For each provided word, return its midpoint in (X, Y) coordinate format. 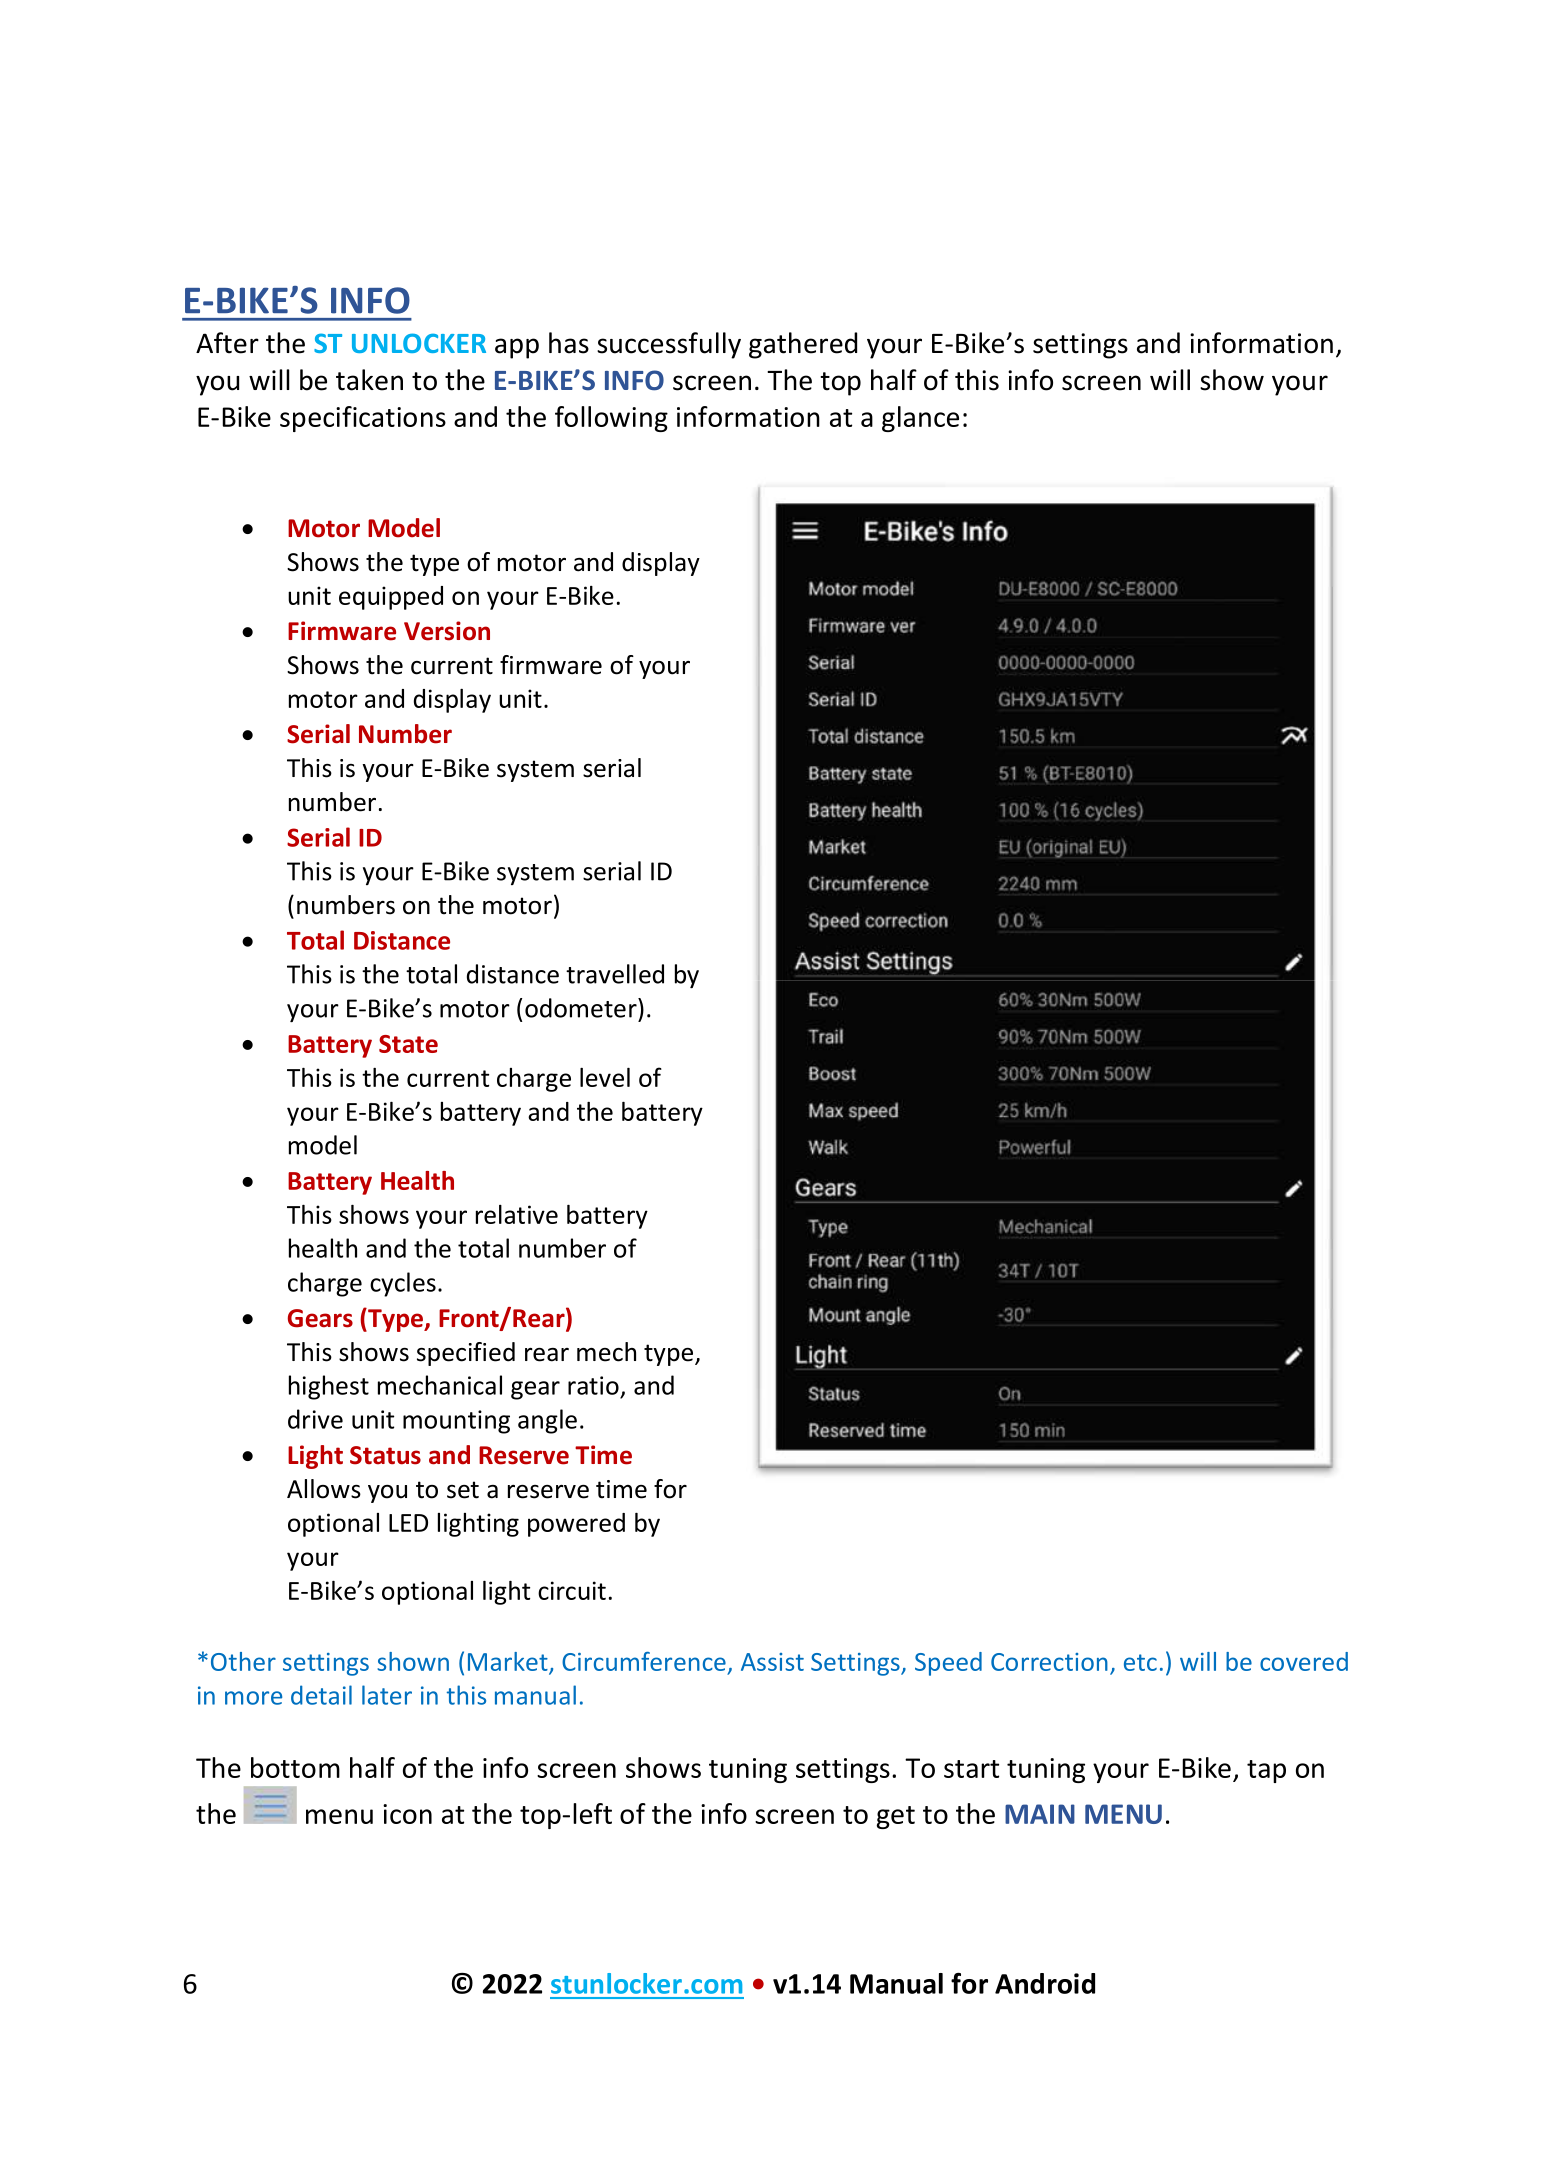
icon (407, 1814)
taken (369, 380)
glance (920, 419)
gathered (803, 345)
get (896, 1817)
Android (1045, 1983)
